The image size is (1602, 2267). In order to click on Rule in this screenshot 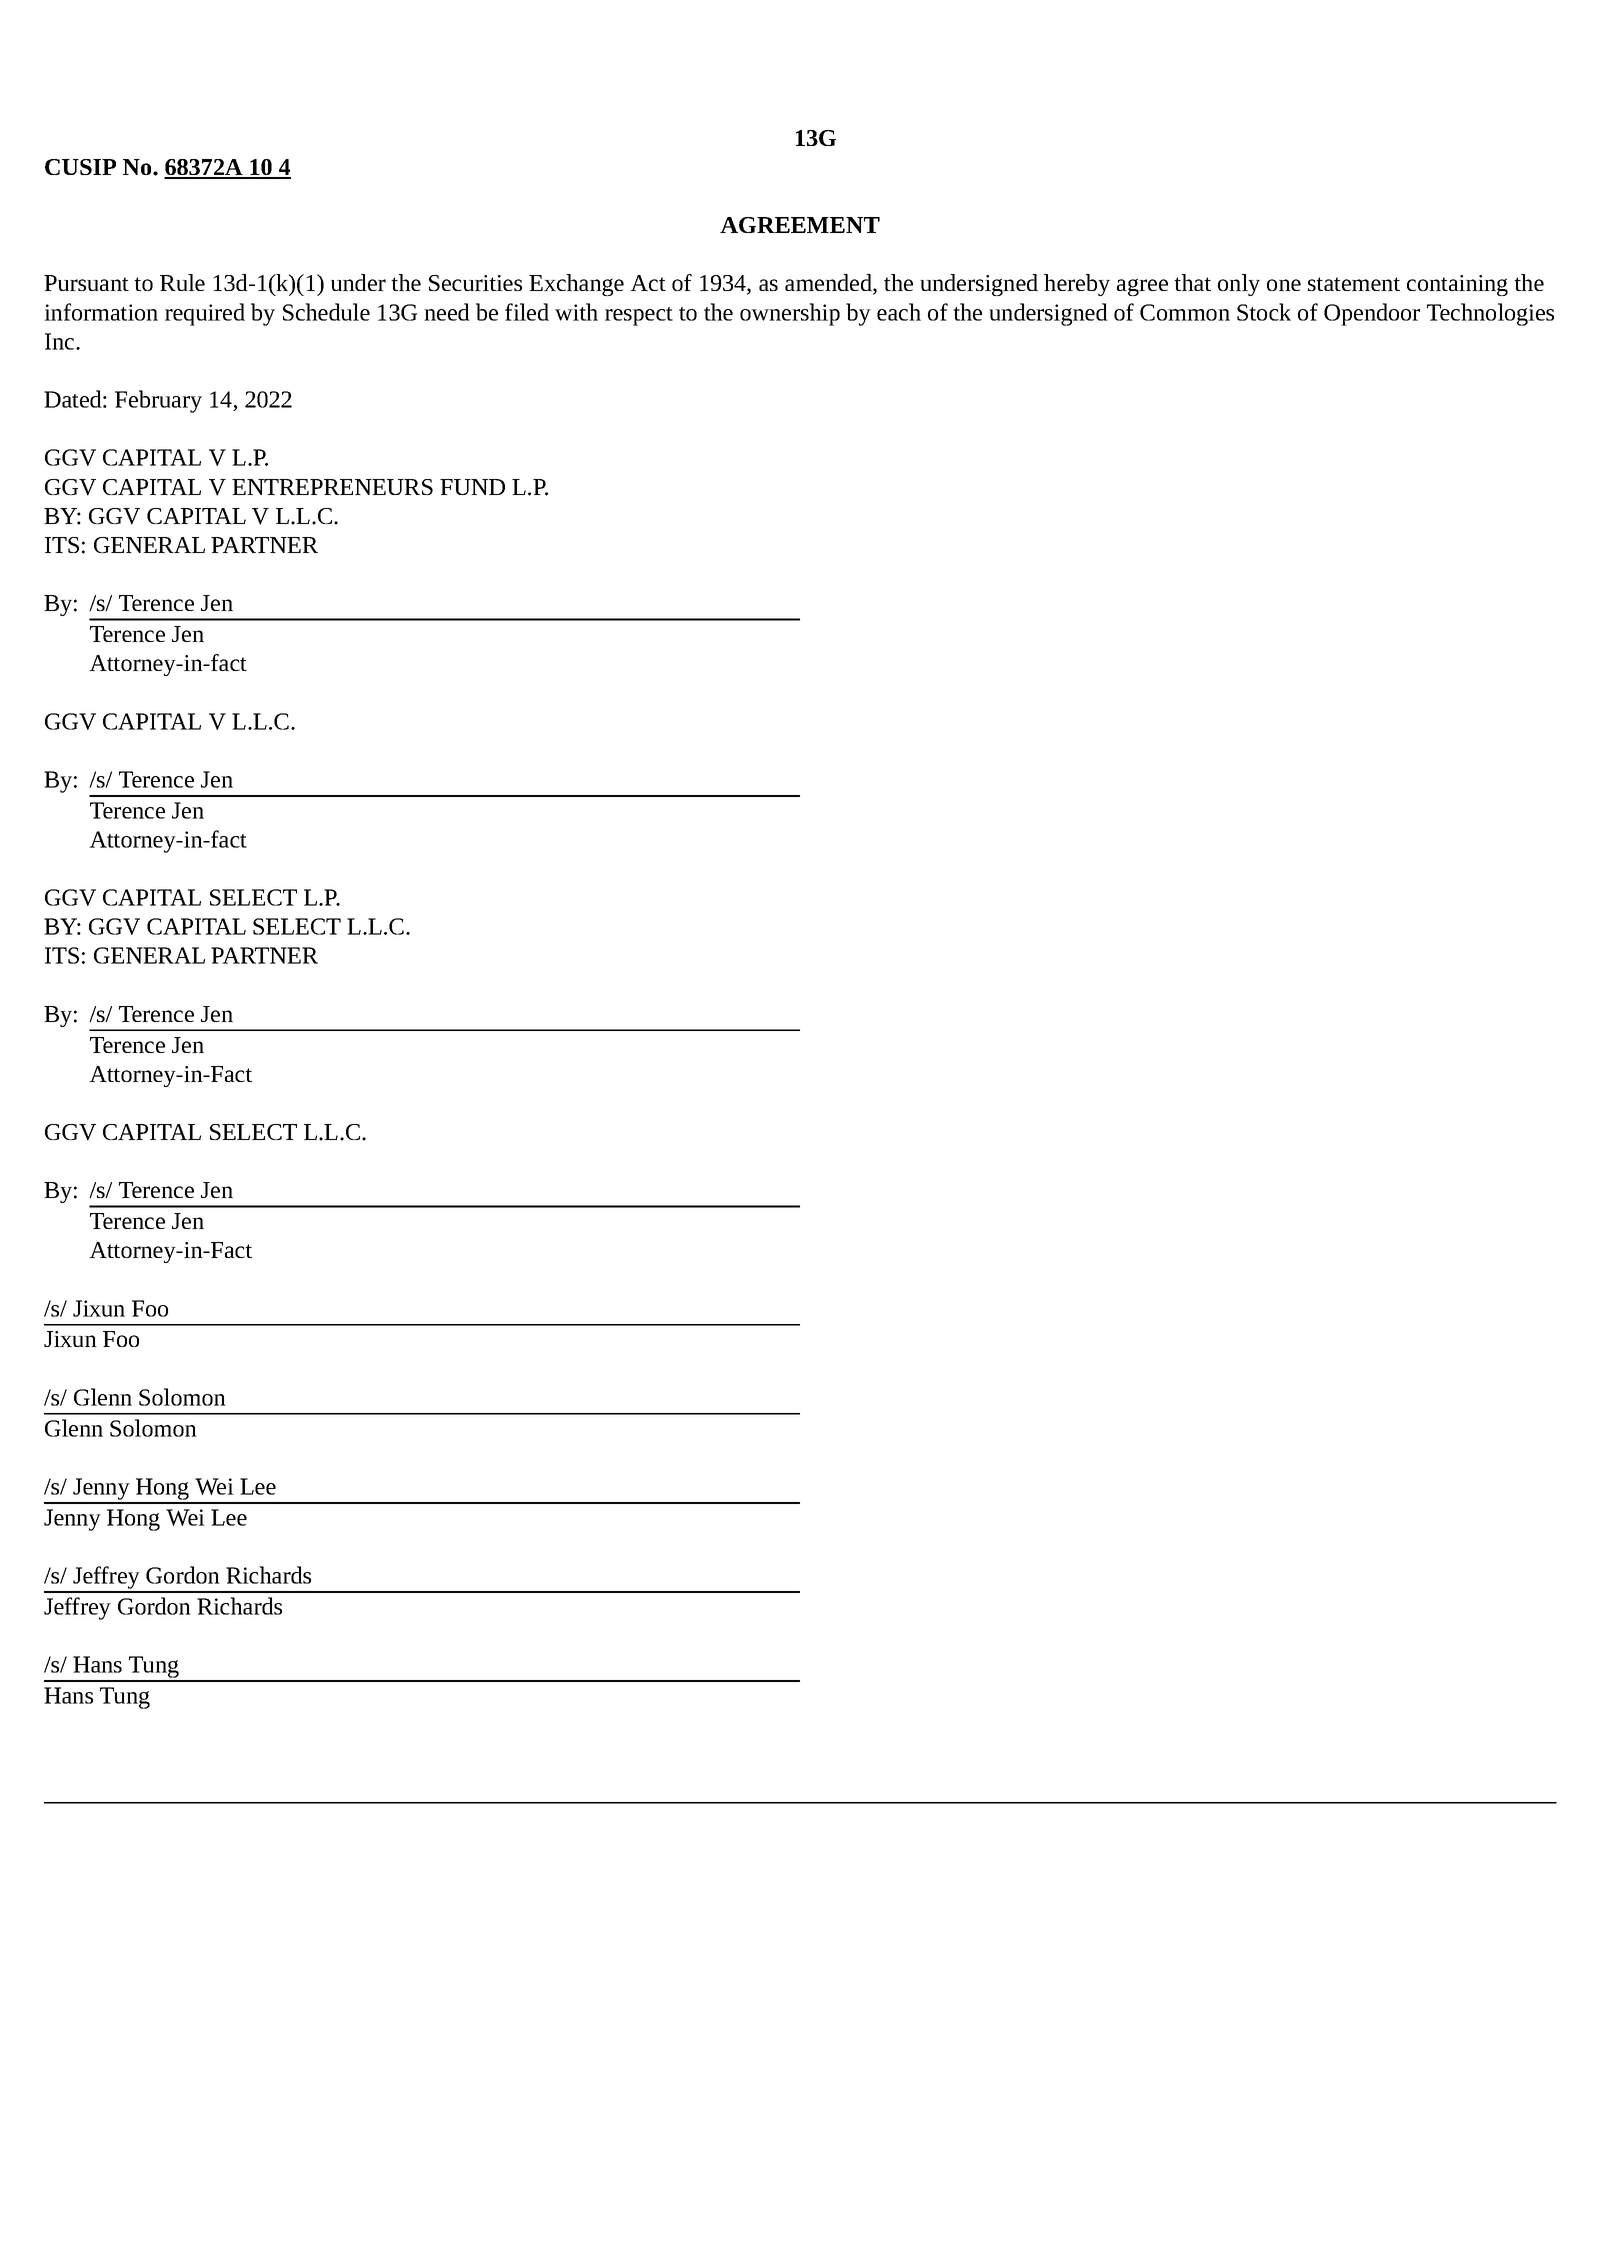, I will do `click(182, 282)`.
